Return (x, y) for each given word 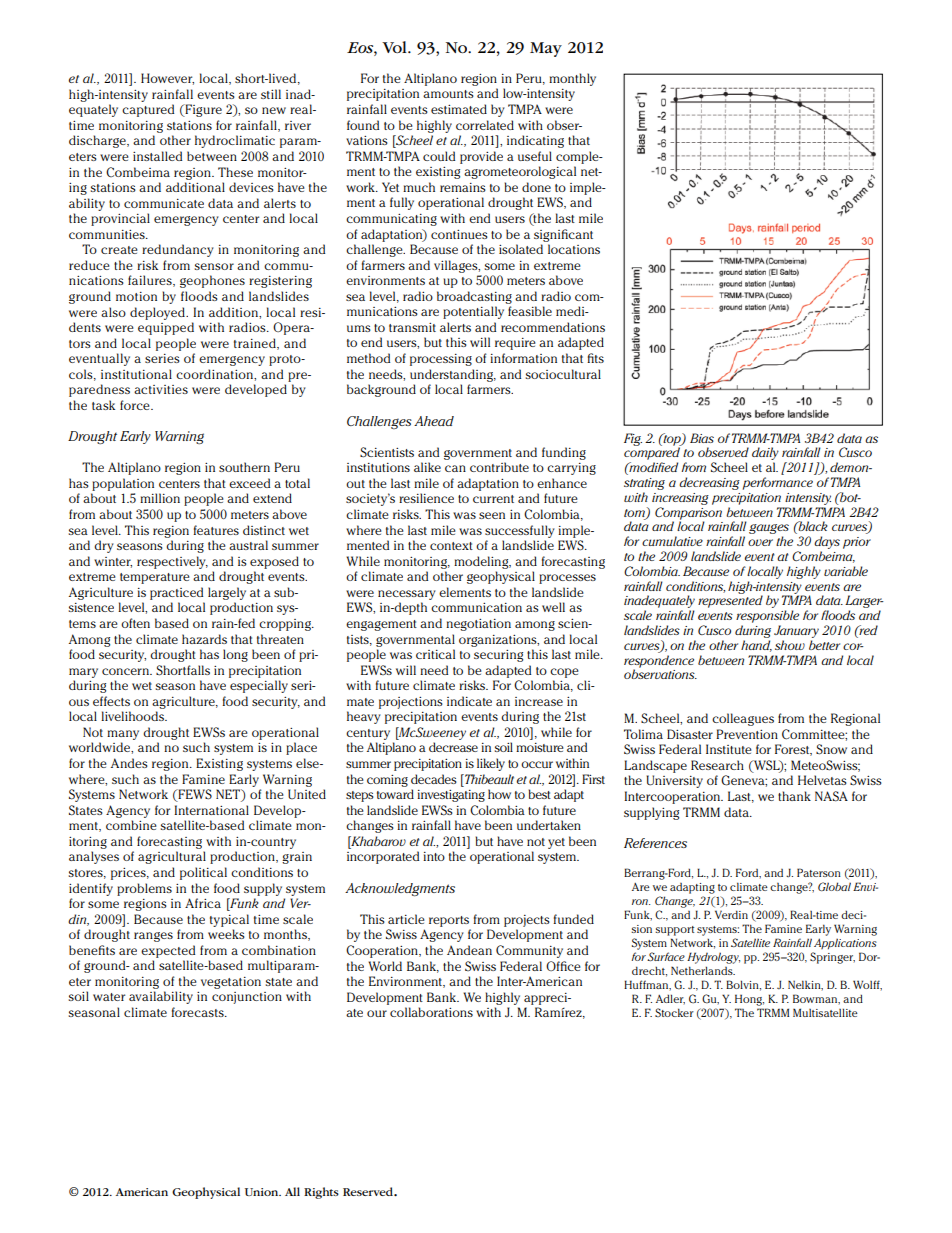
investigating (451, 796)
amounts (448, 94)
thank (794, 796)
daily (765, 455)
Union (263, 1192)
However (167, 79)
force (136, 405)
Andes (129, 763)
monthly (572, 79)
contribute (499, 467)
